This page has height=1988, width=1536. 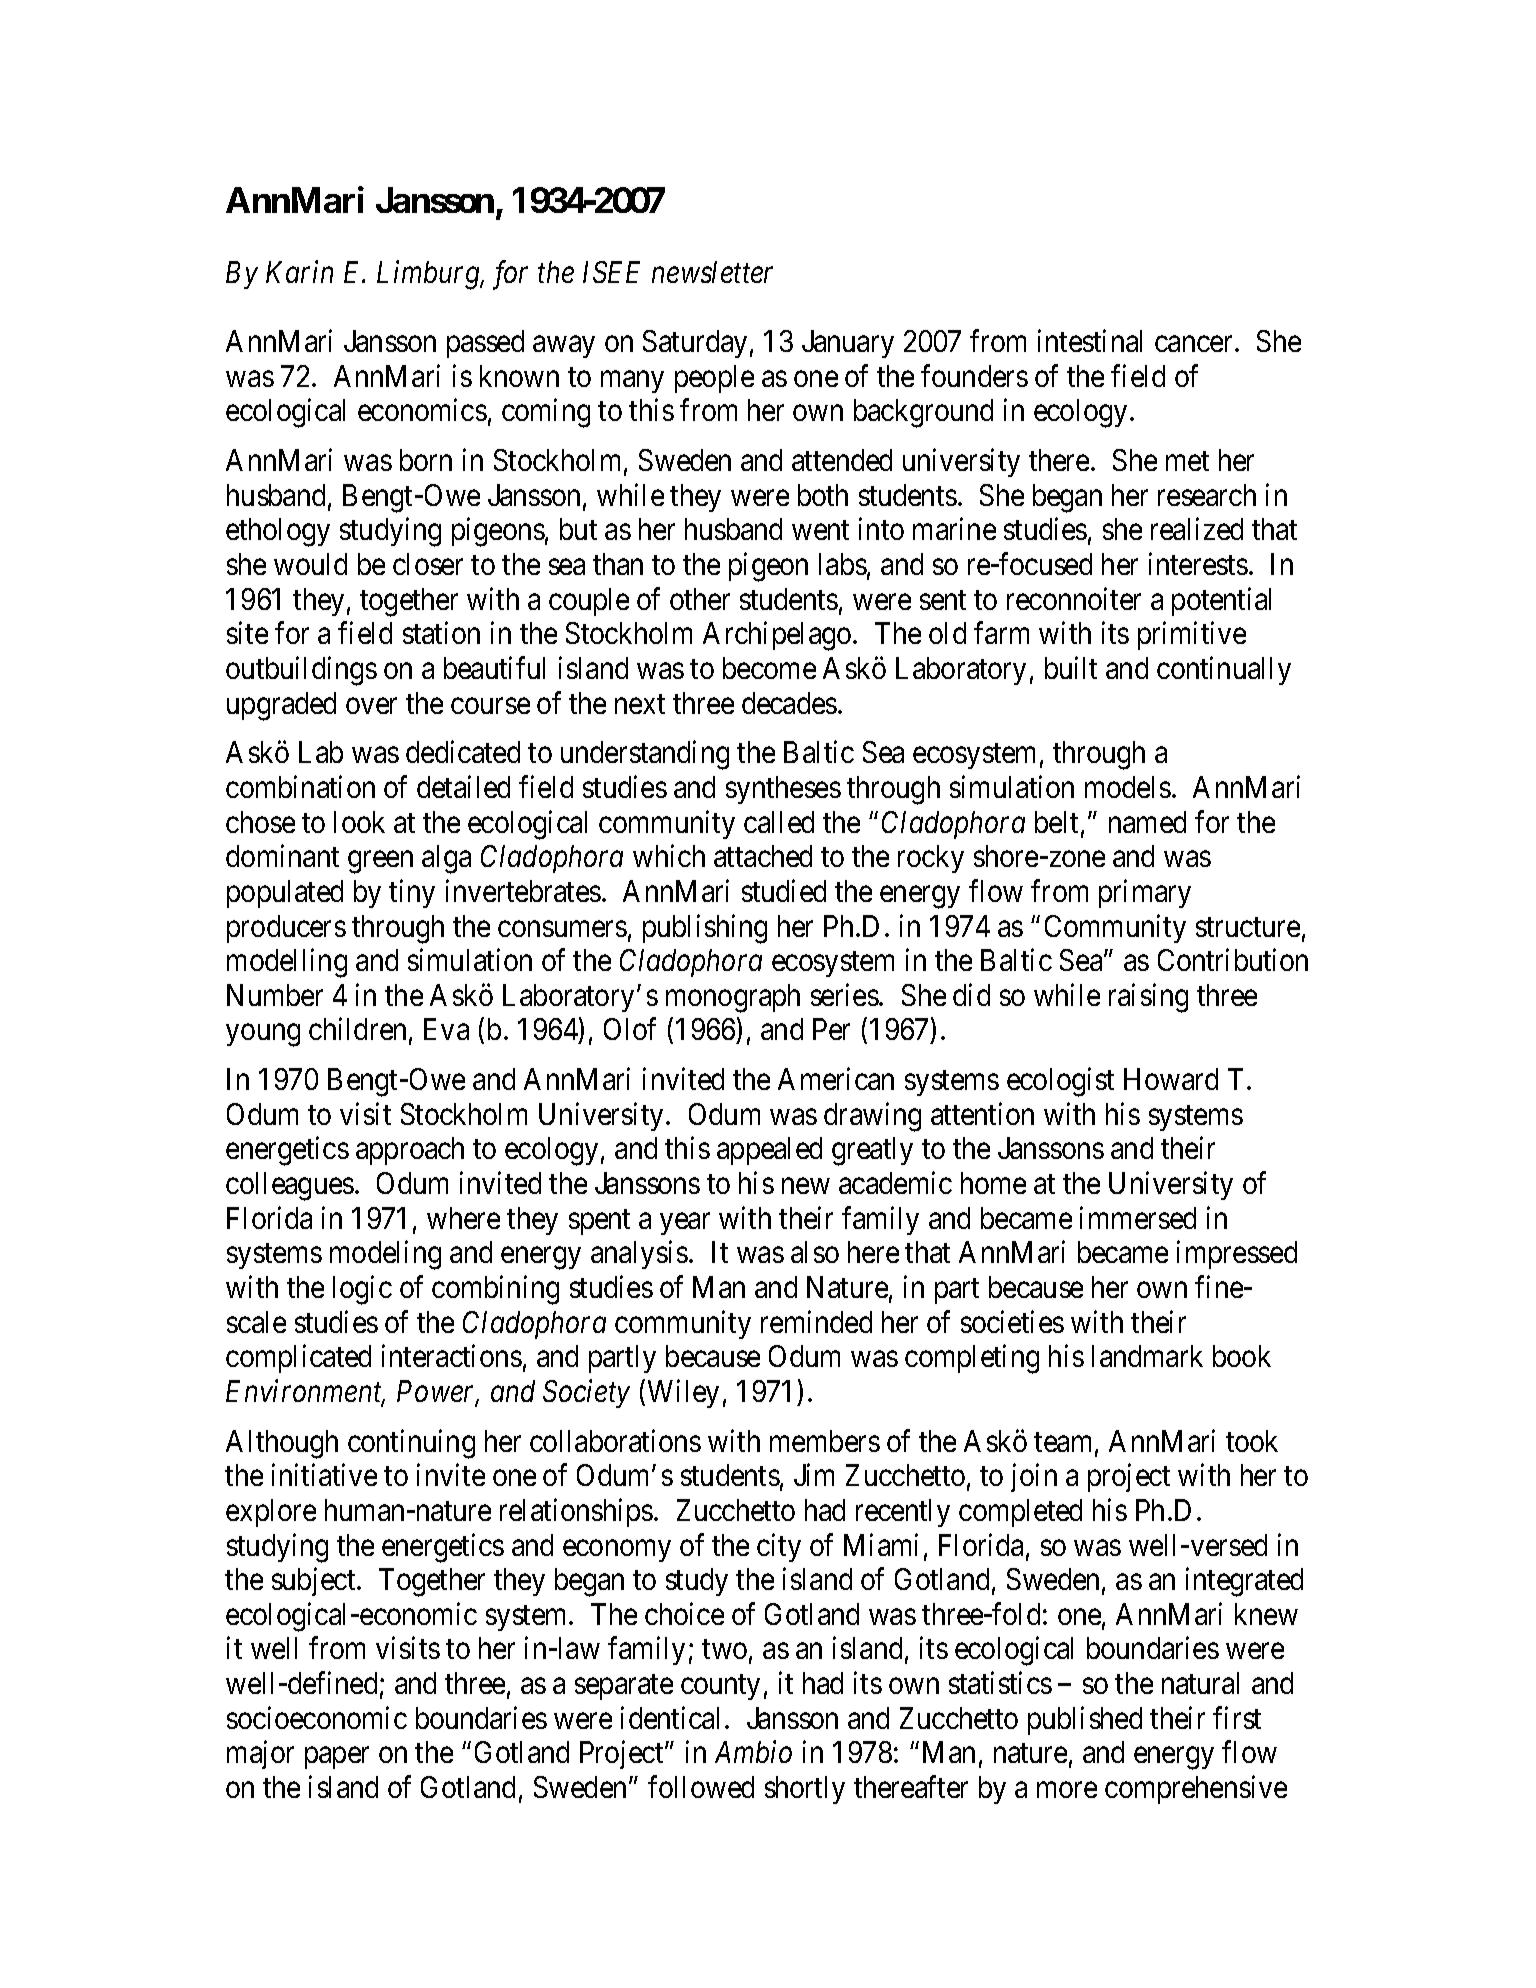 I want to click on published, so click(x=1085, y=1720).
